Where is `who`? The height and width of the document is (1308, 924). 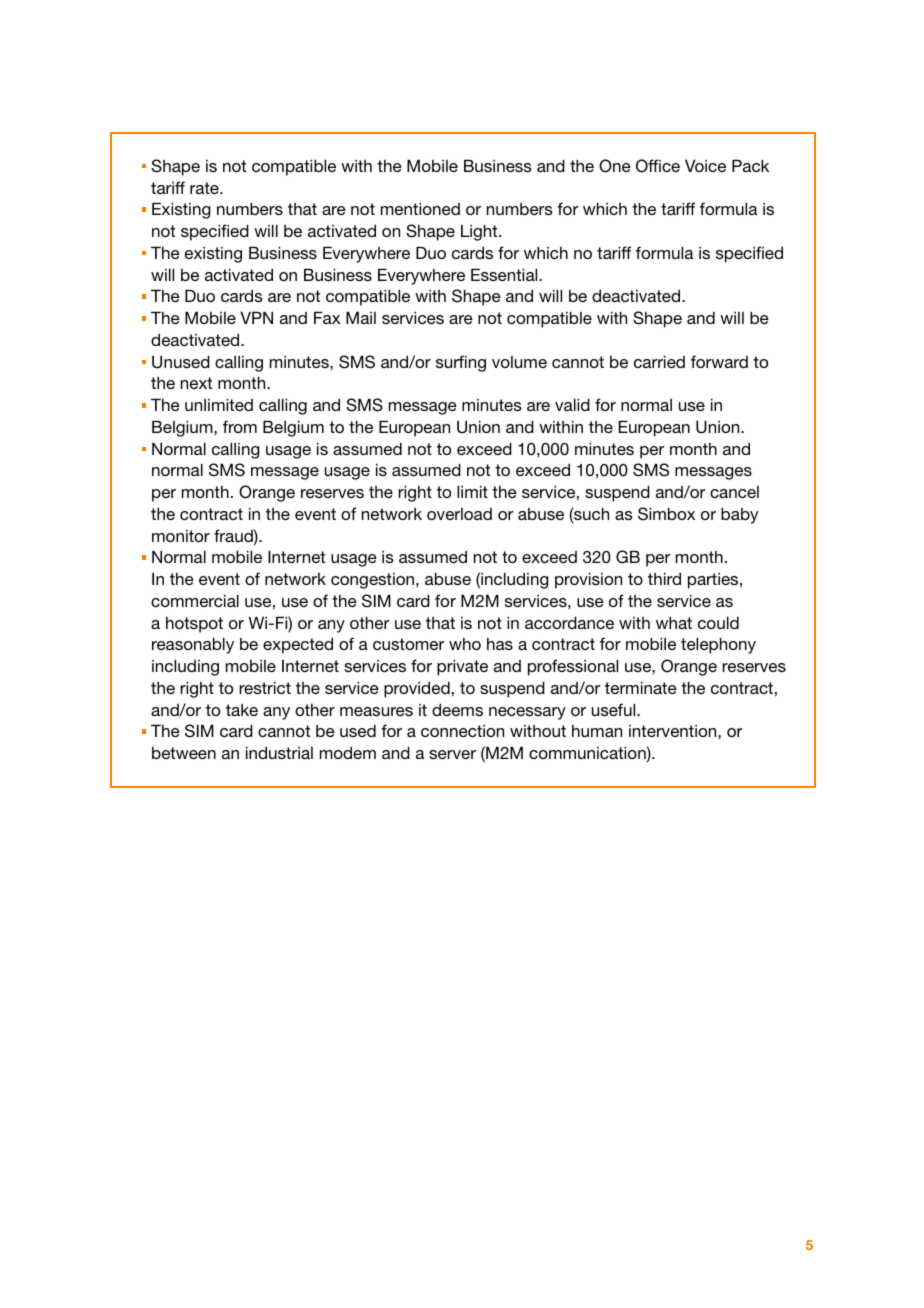 who is located at coordinates (465, 644).
